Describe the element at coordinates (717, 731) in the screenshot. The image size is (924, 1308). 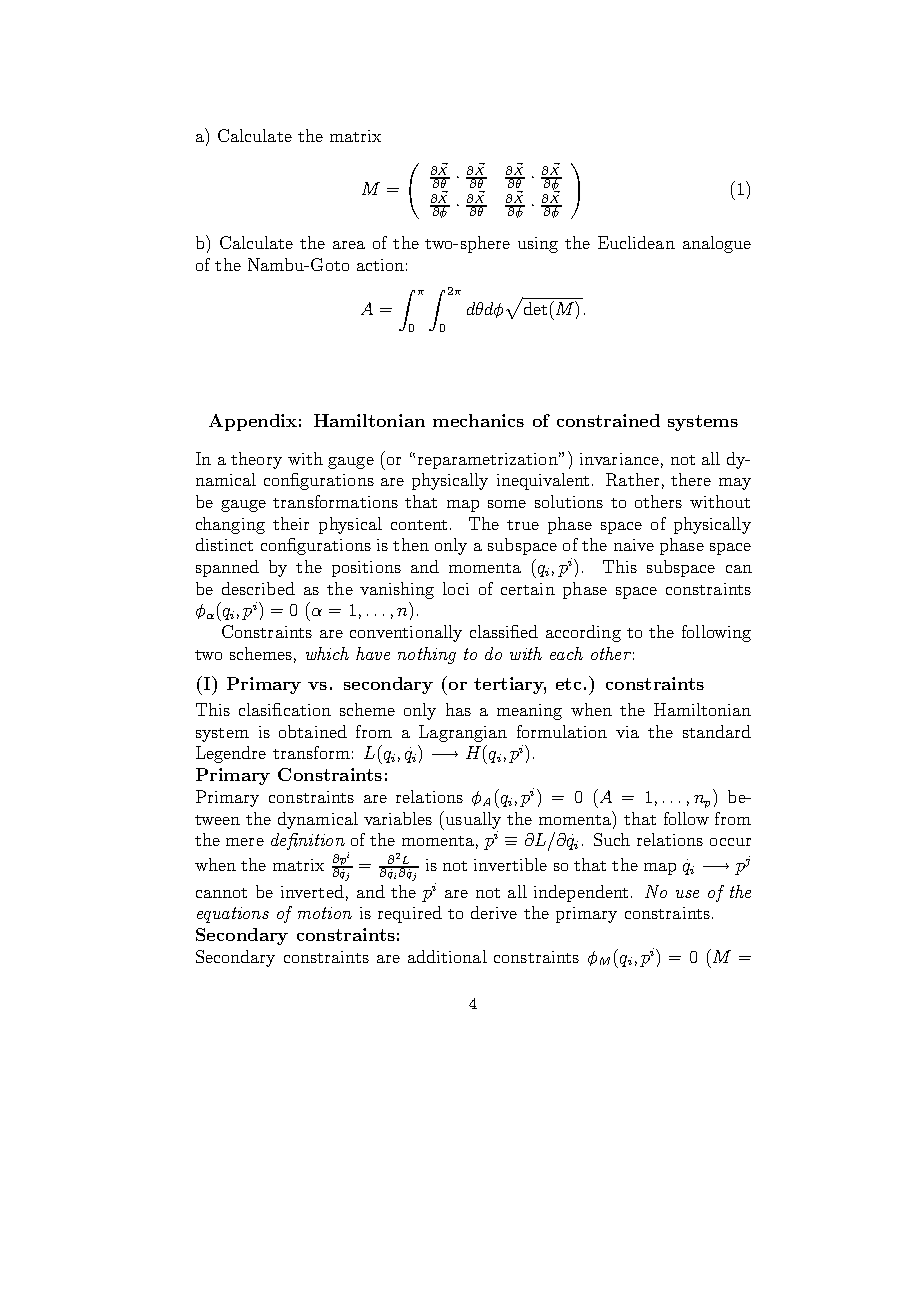
I see `standard` at that location.
